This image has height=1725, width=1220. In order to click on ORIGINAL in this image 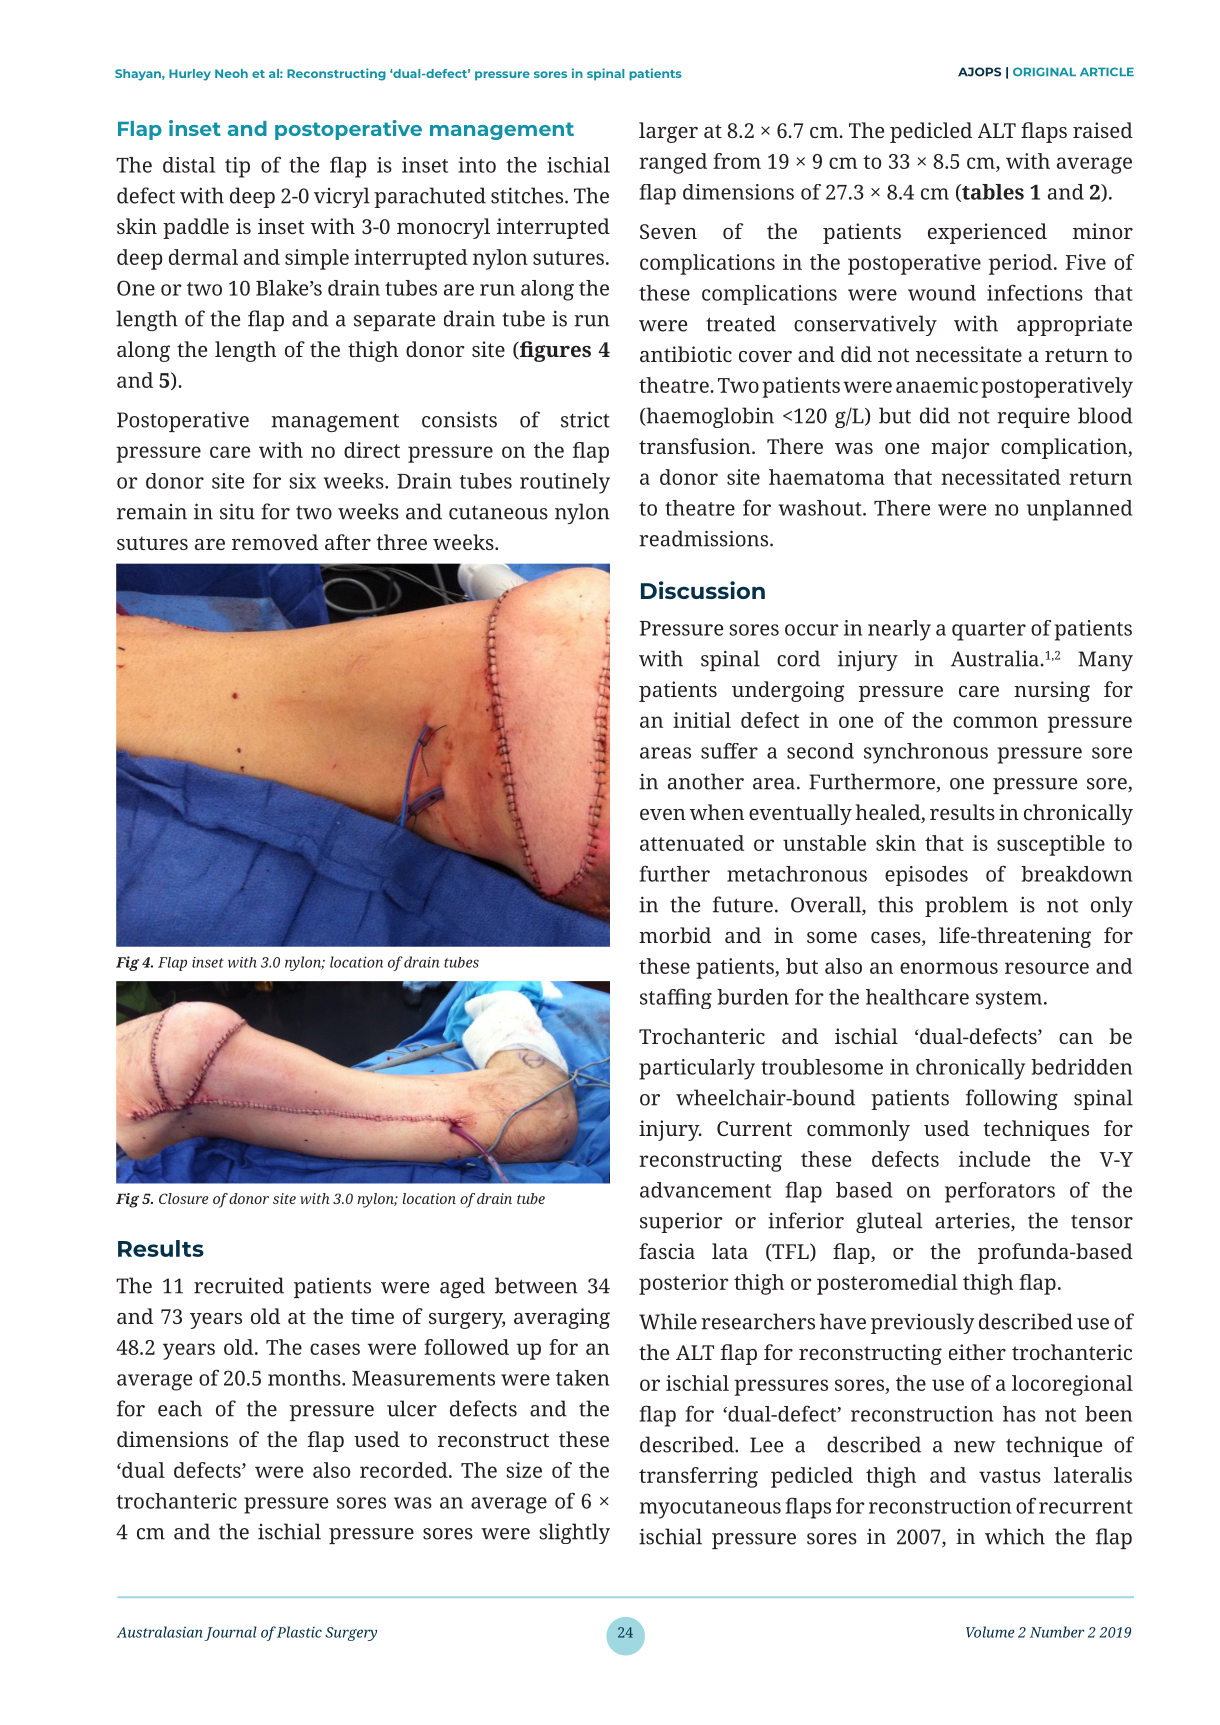, I will do `click(1044, 72)`.
